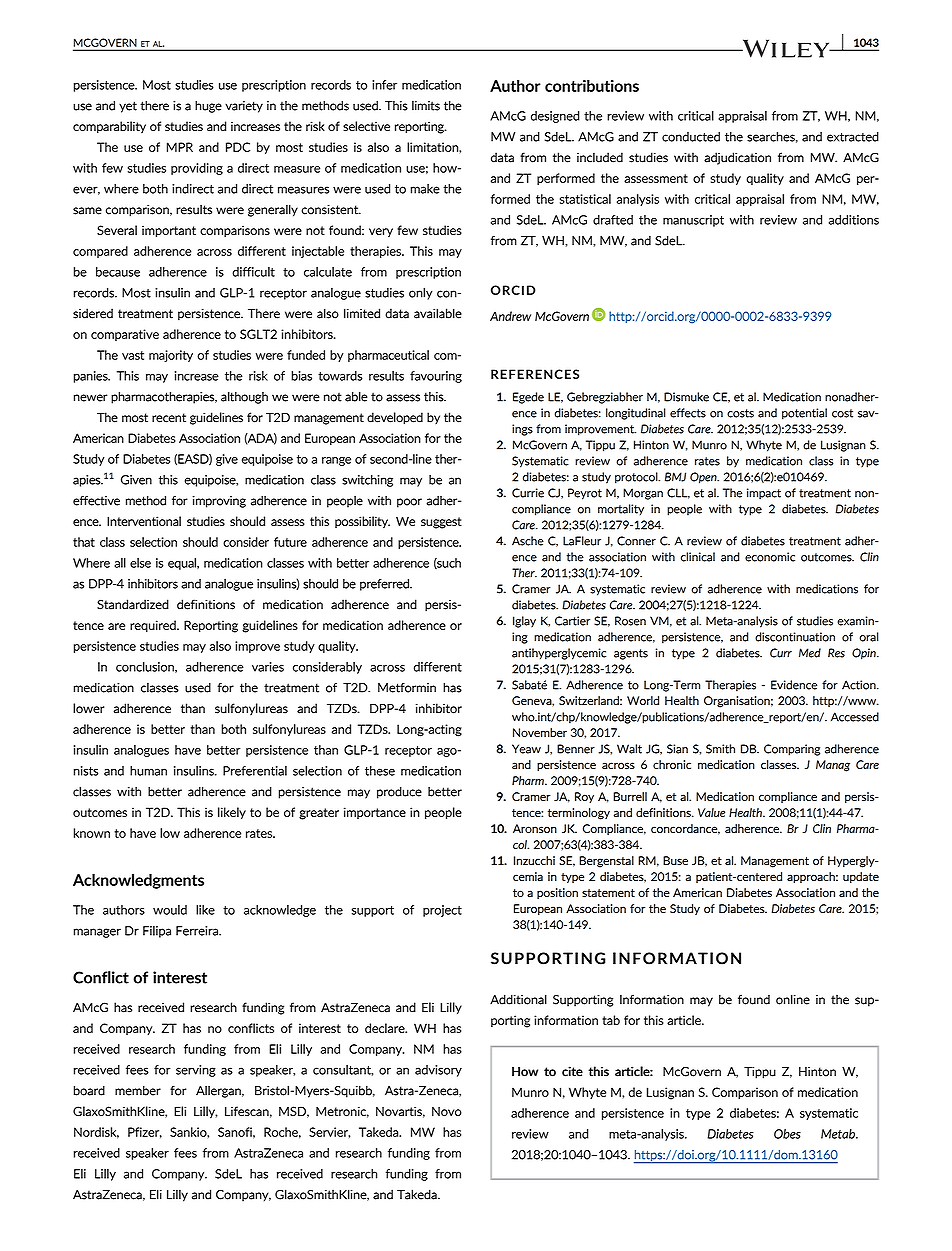  Describe the element at coordinates (138, 1090) in the page. I see `member` at that location.
